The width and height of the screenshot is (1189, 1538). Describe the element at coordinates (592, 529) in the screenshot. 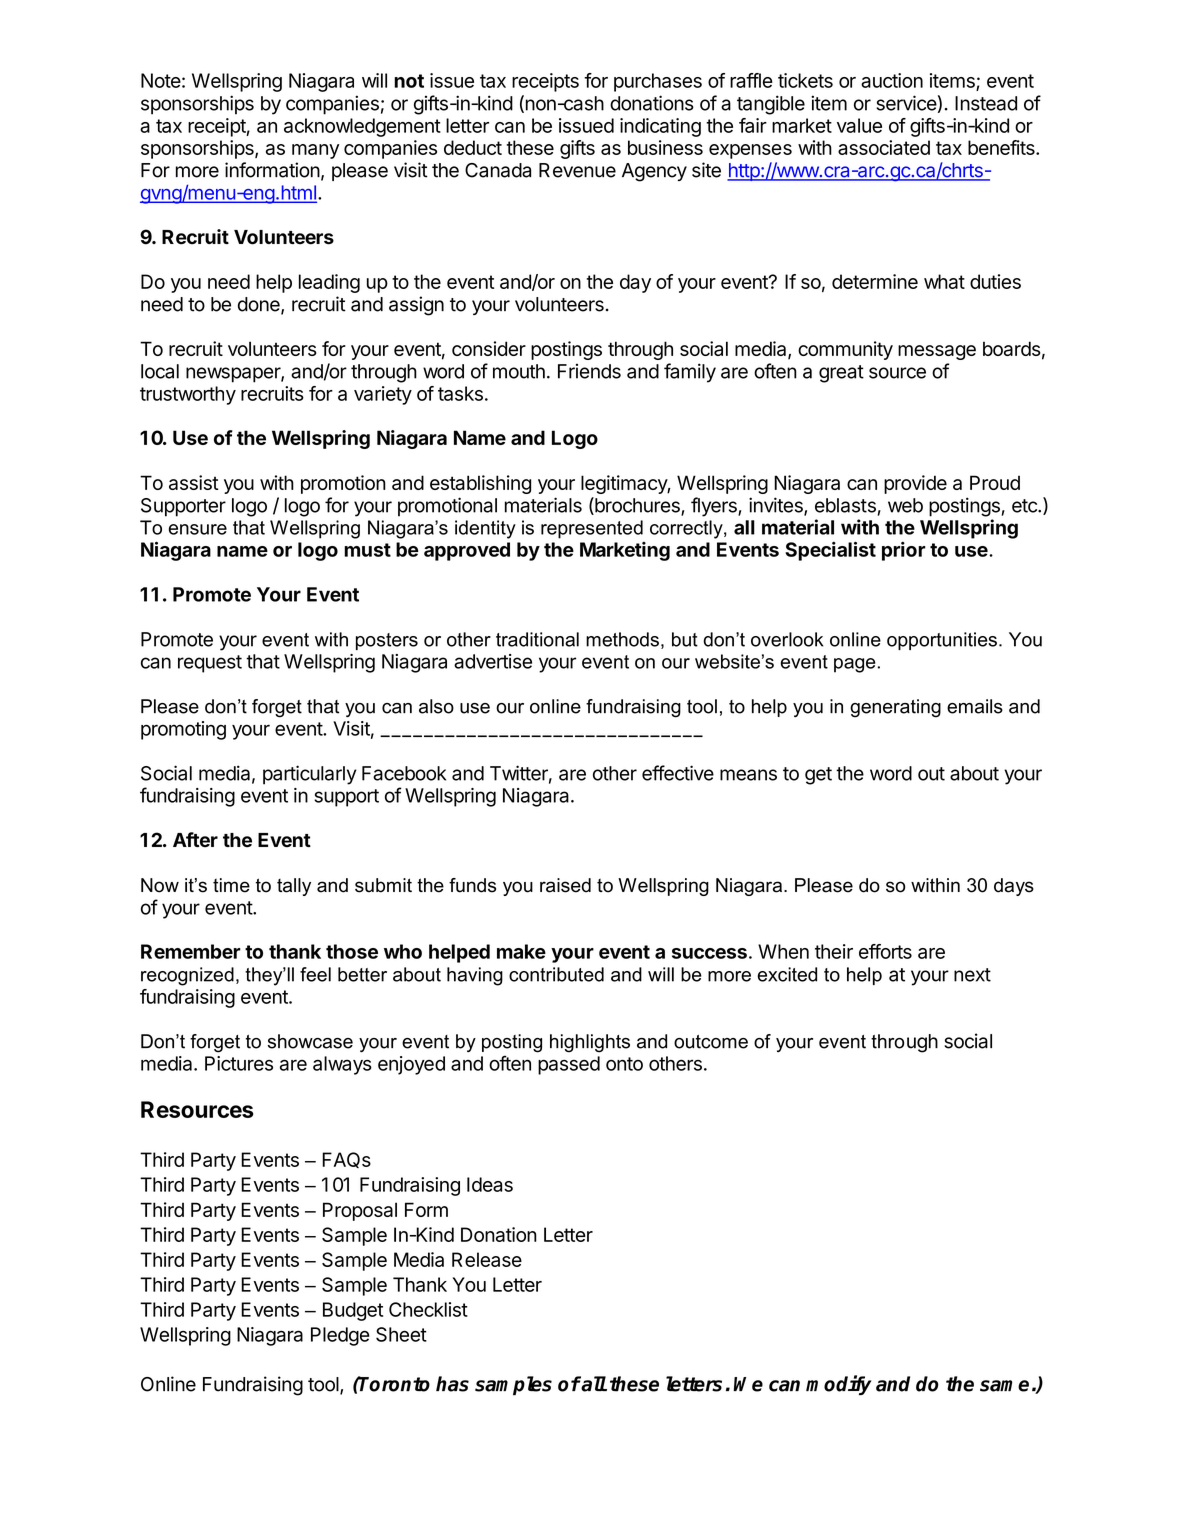

I see `represented` at that location.
